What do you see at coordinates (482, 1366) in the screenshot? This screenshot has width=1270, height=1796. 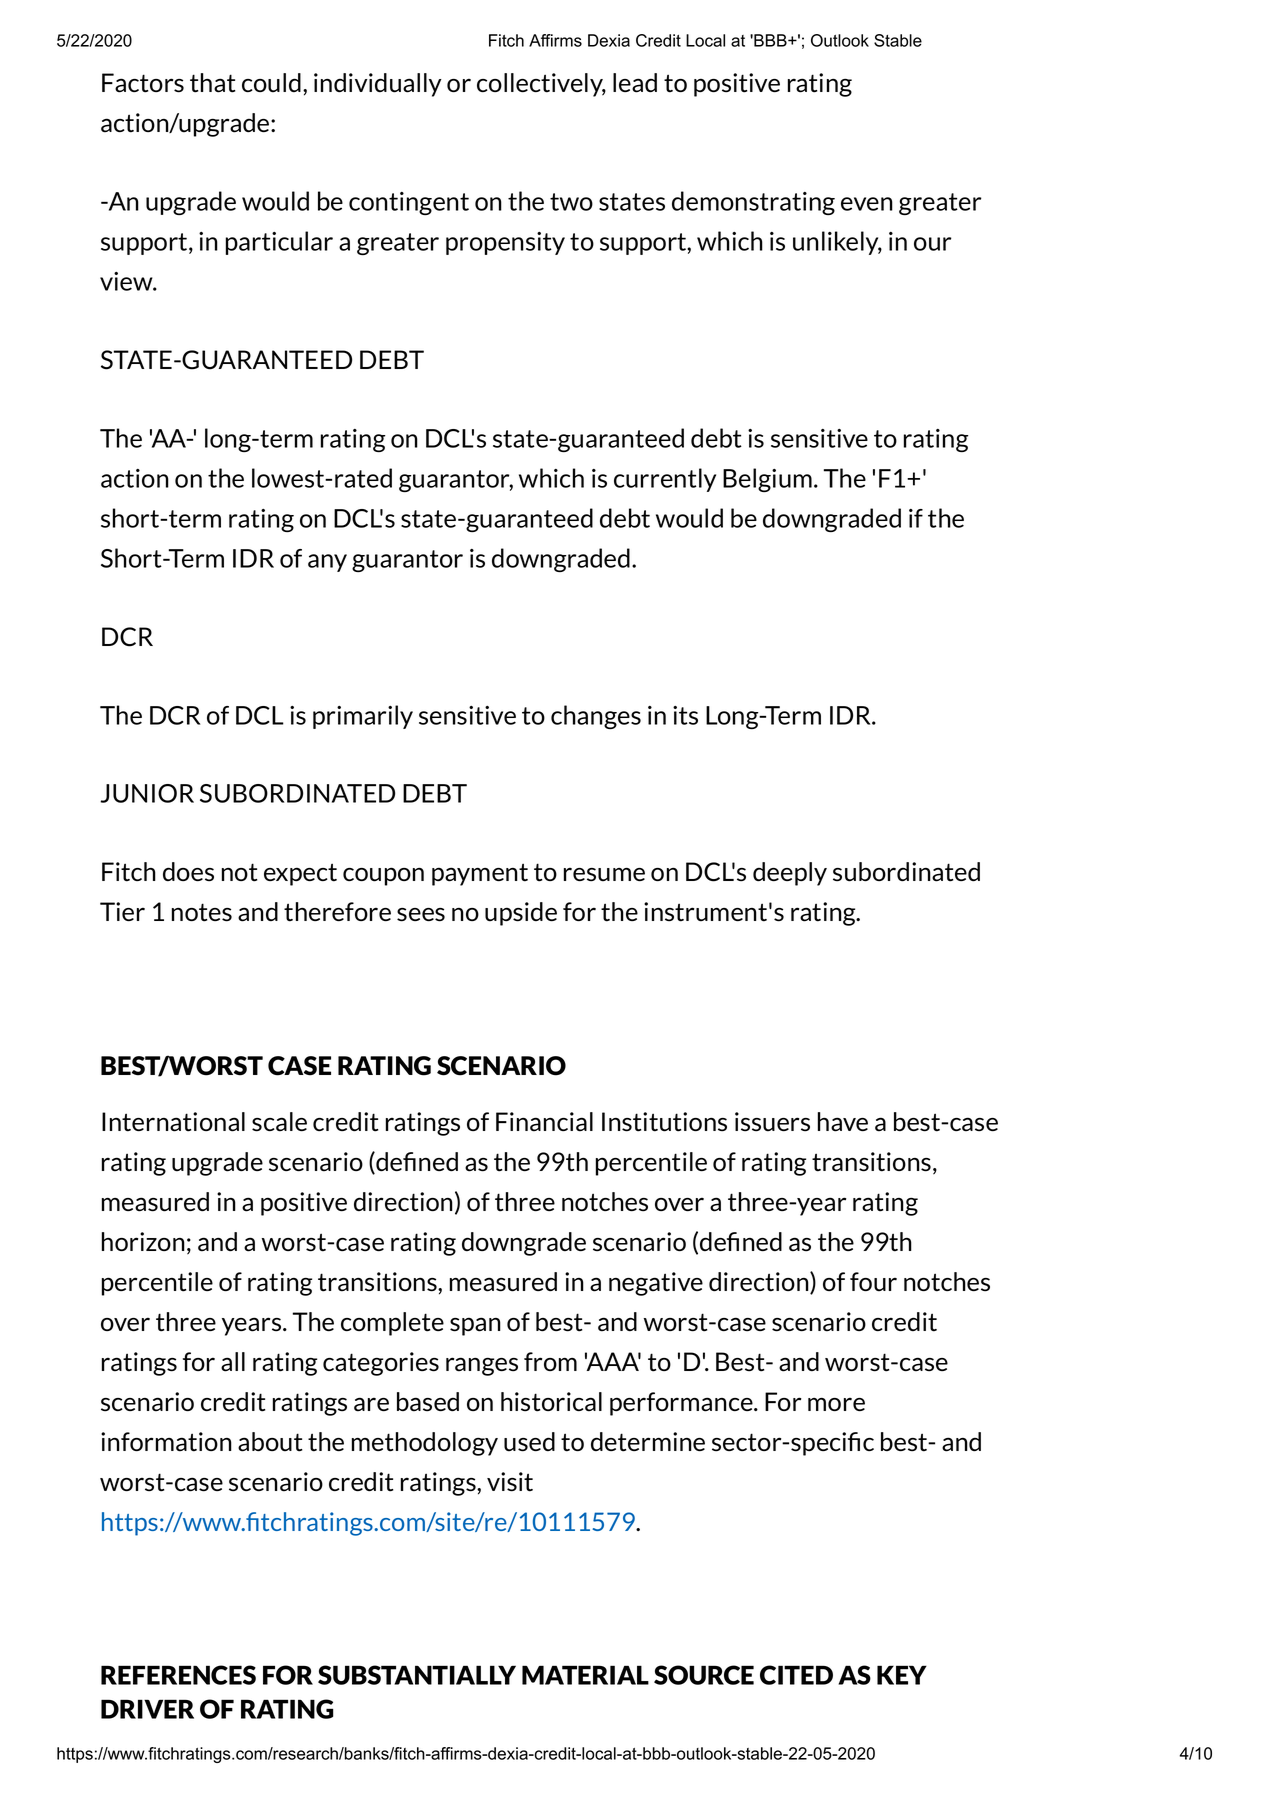 I see `ranges` at bounding box center [482, 1366].
